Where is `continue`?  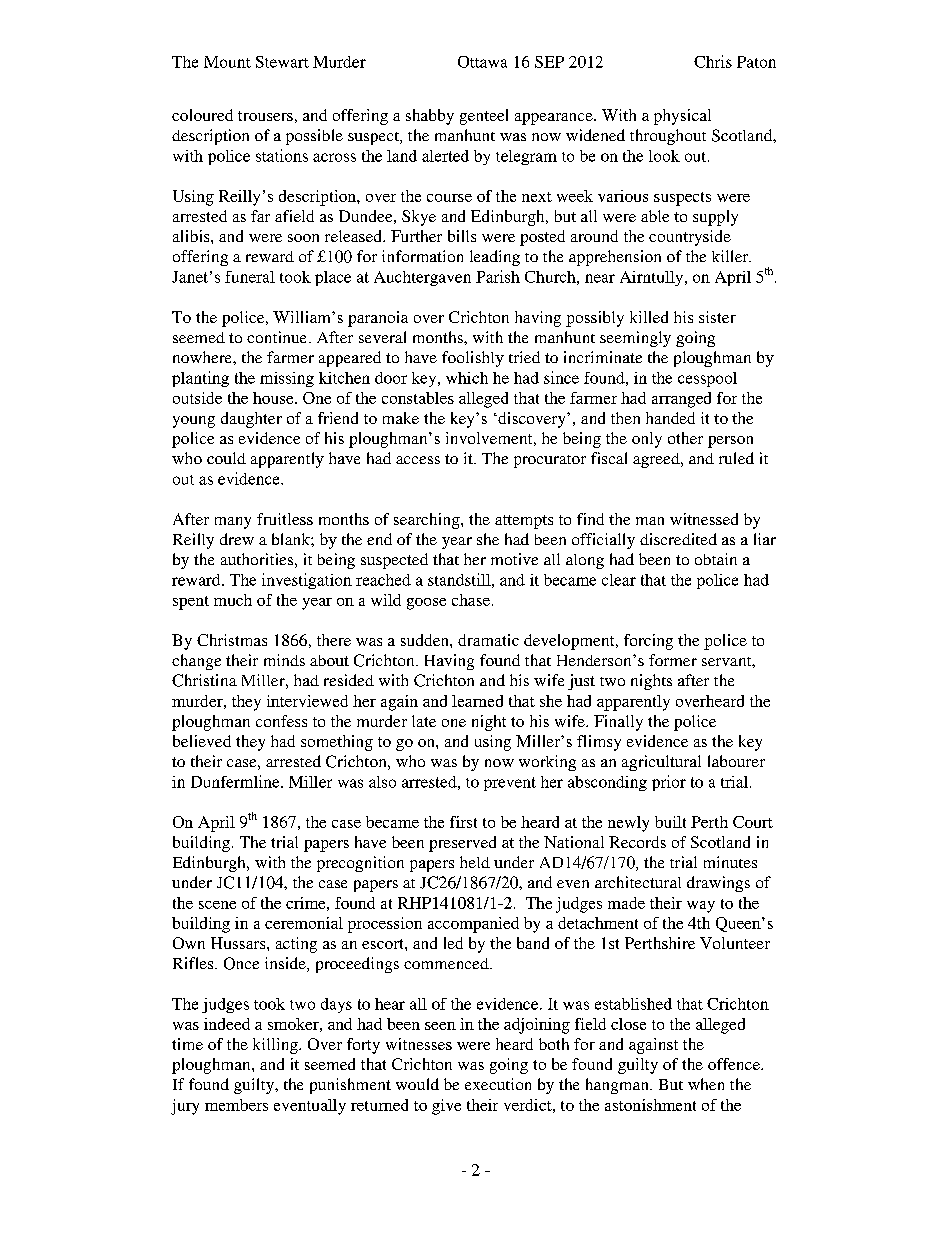
continue is located at coordinates (278, 337).
